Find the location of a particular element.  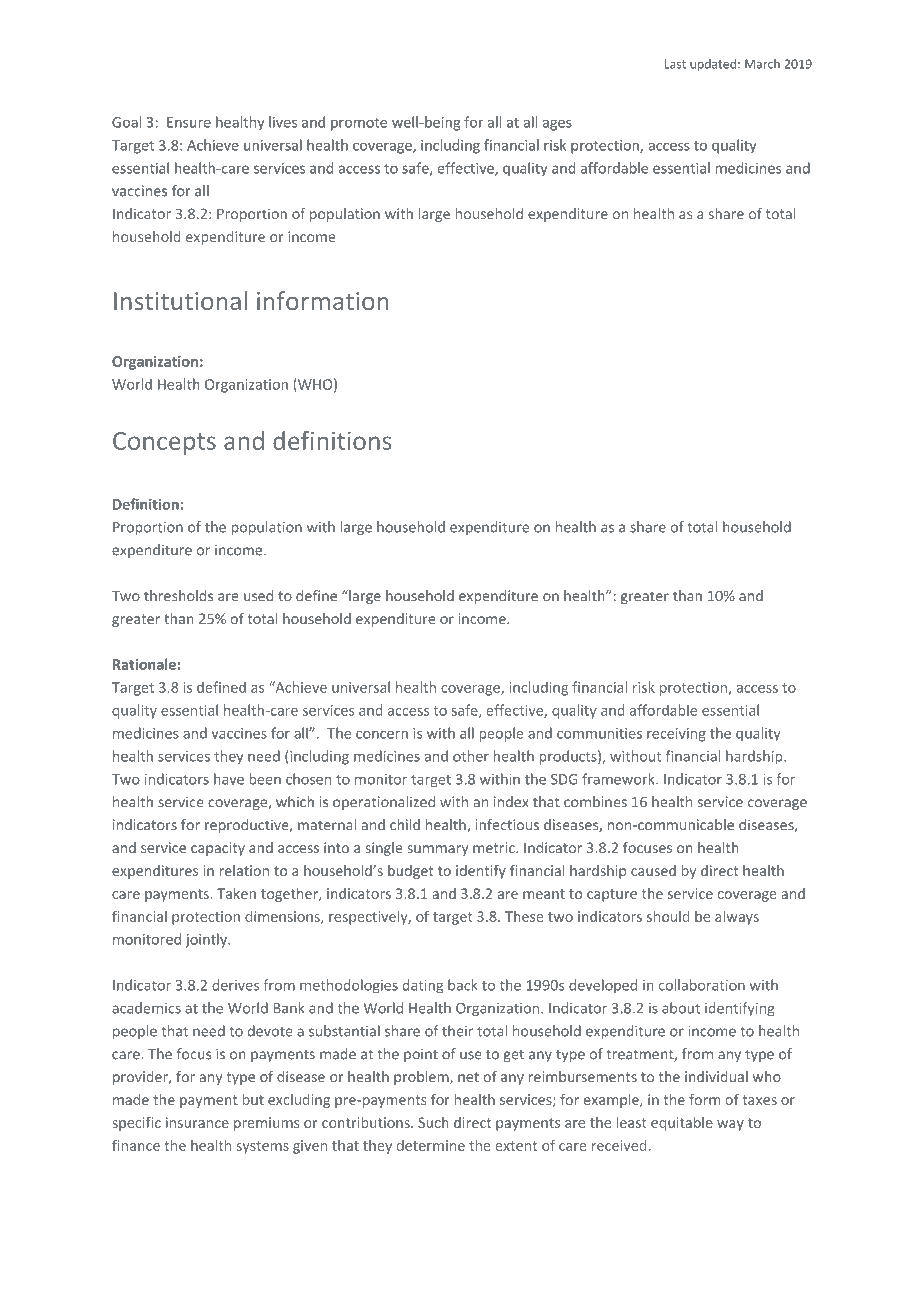

communities is located at coordinates (599, 733).
